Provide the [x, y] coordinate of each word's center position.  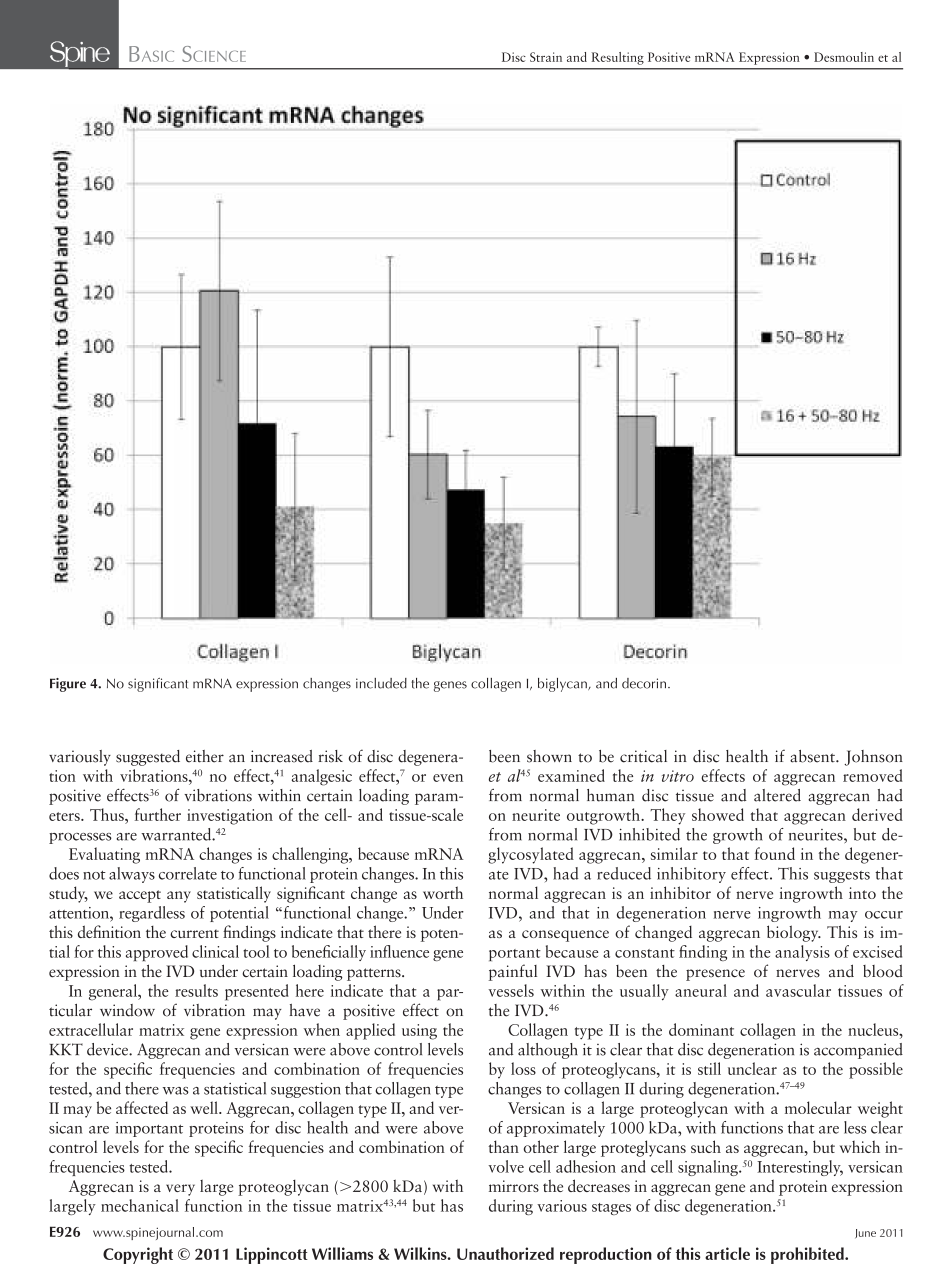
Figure [68, 685]
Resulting [618, 58]
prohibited [808, 1255]
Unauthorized [505, 1253]
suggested [148, 758]
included [381, 683]
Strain [546, 57]
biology [794, 933]
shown [549, 756]
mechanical [140, 1205]
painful [513, 972]
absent [813, 756]
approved [157, 953]
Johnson [873, 758]
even [448, 778]
